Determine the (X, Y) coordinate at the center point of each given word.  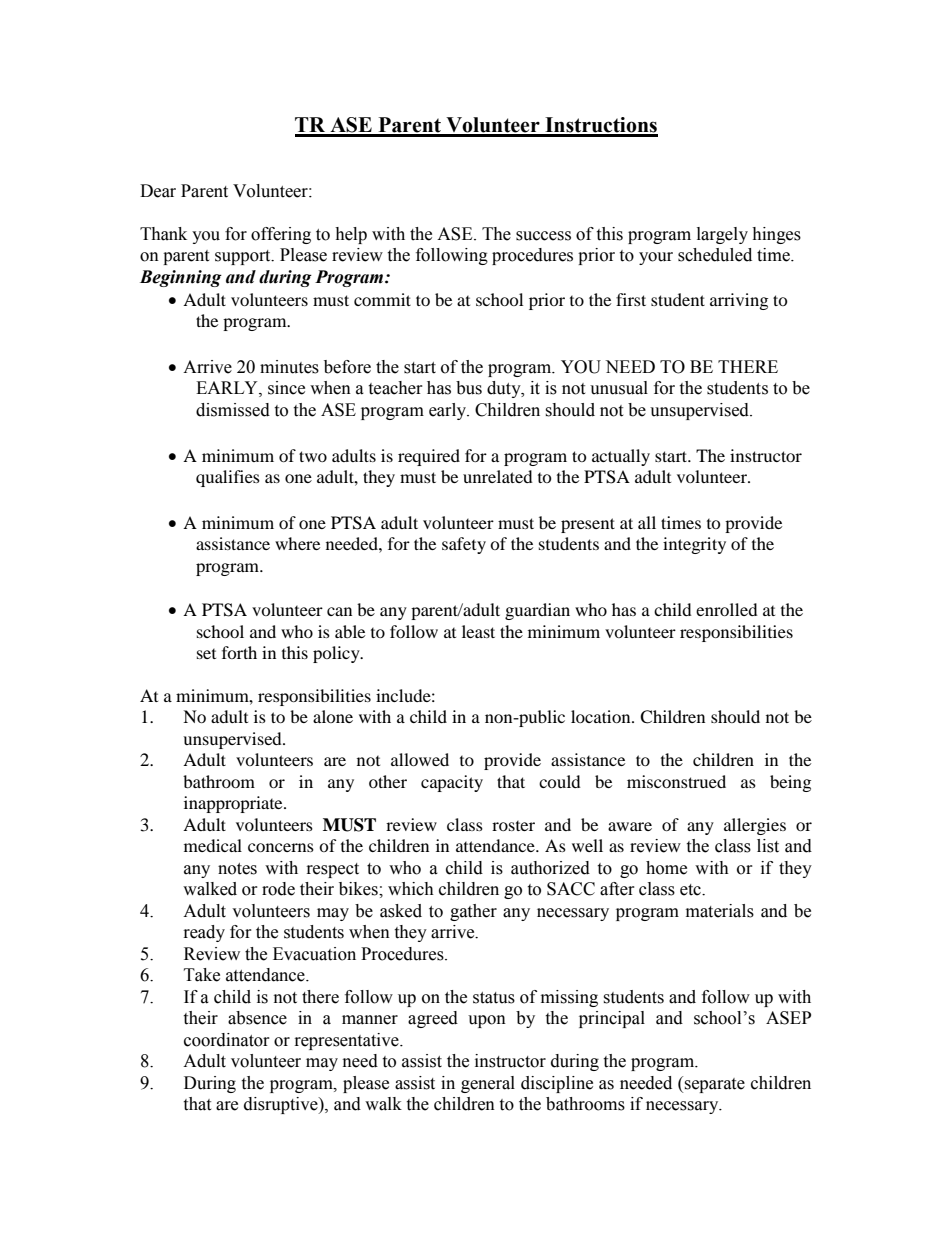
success (543, 236)
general (488, 1084)
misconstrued (676, 781)
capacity (452, 783)
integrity (694, 545)
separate (714, 1085)
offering (281, 235)
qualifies (228, 478)
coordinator (227, 1040)
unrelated (498, 476)
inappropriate (234, 804)
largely (722, 235)
